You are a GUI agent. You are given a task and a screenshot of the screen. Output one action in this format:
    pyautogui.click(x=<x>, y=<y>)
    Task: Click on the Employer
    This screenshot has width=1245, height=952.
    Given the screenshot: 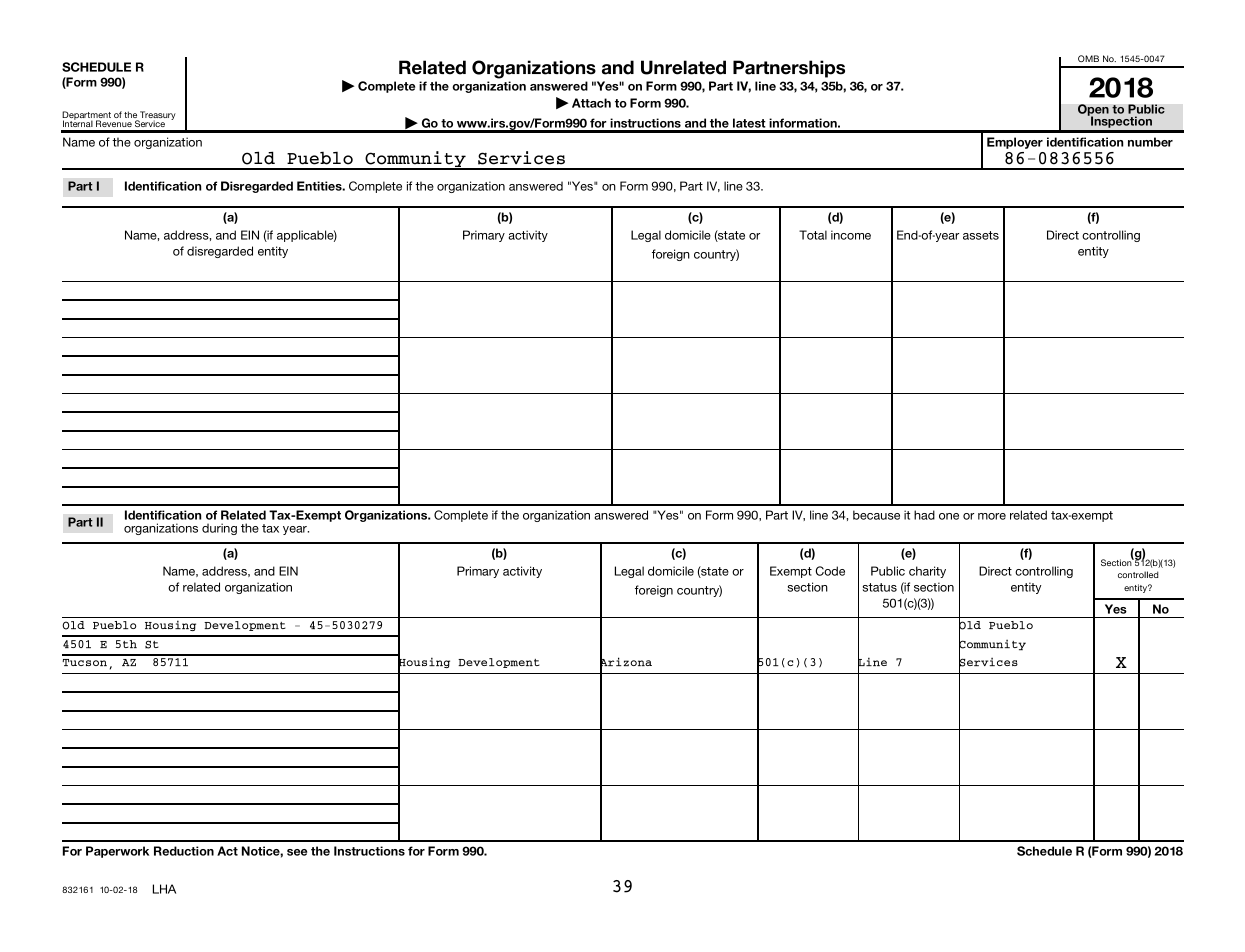 What is the action you would take?
    pyautogui.click(x=1015, y=143)
